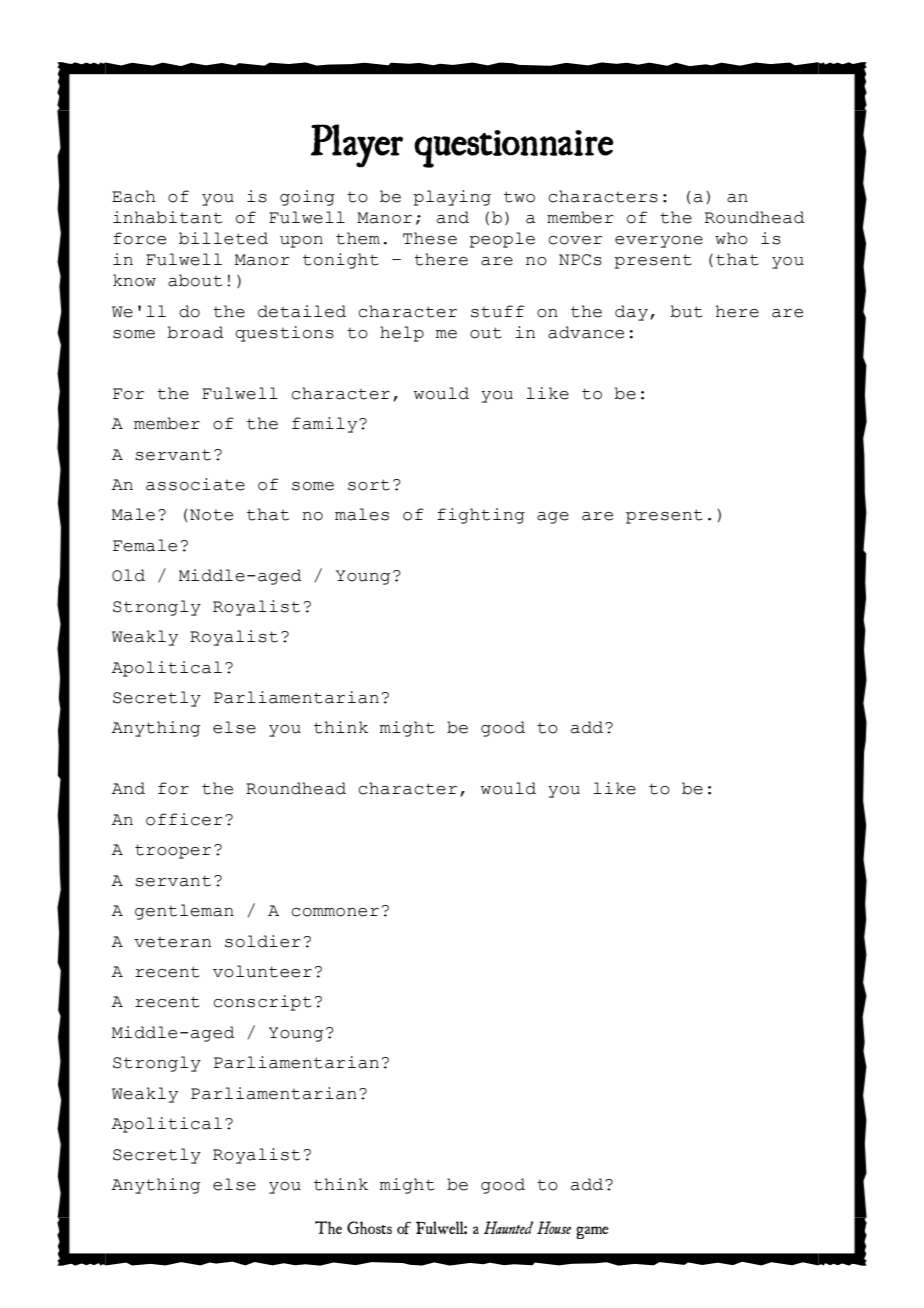 This screenshot has height=1308, width=924. Describe the element at coordinates (481, 516) in the screenshot. I see `fighting` at that location.
